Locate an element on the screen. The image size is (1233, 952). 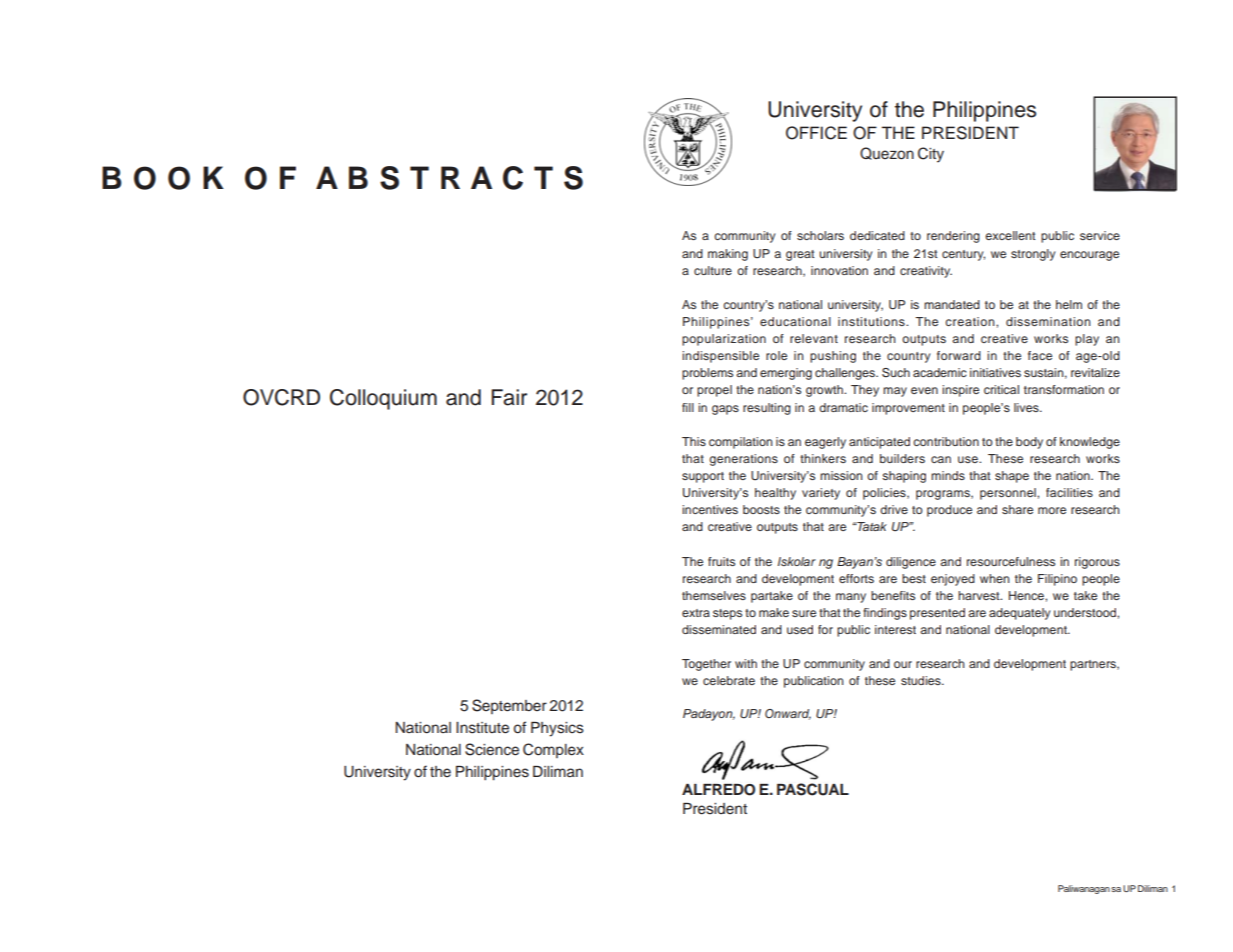
educational is located at coordinates (795, 321).
